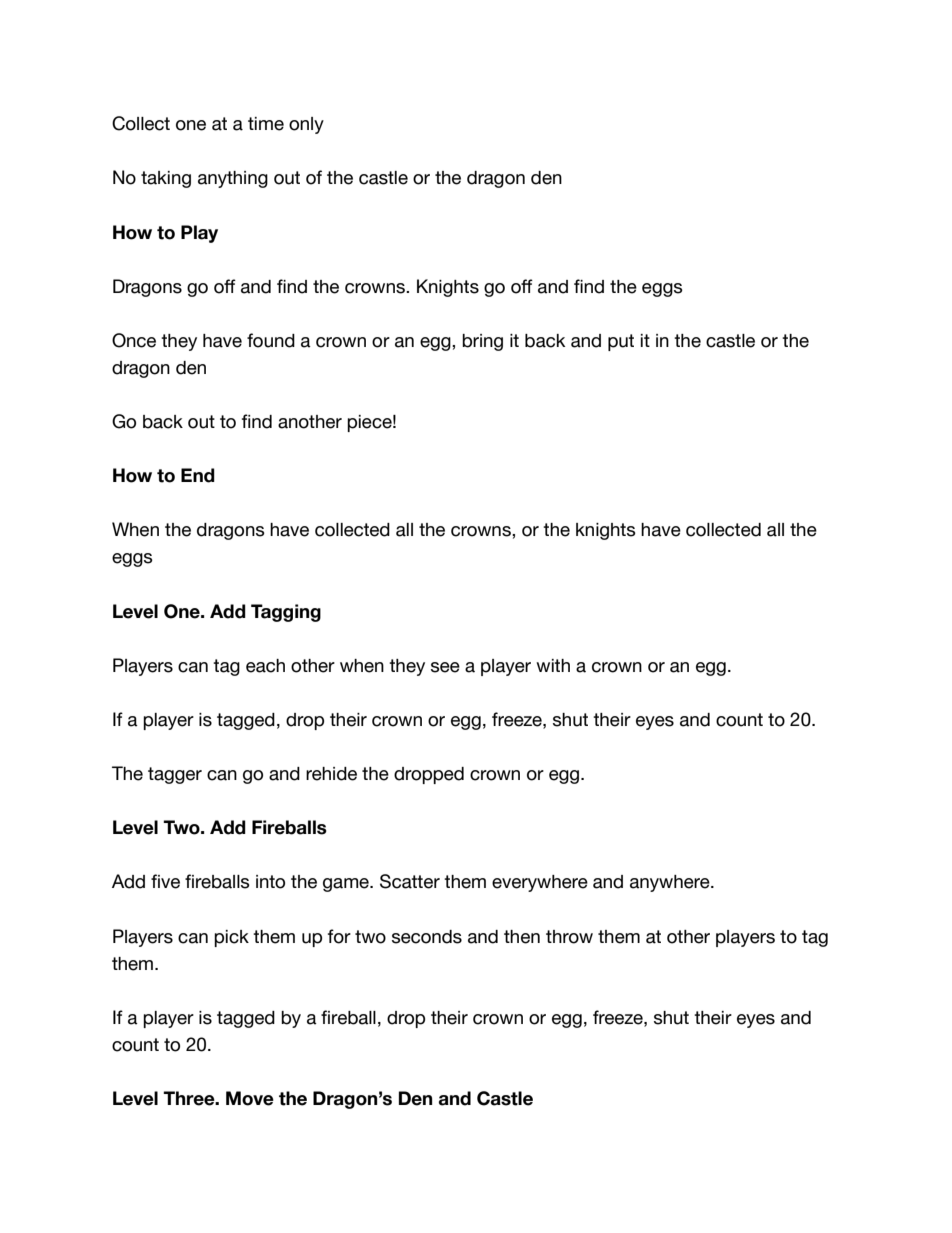 The height and width of the image is (1233, 952). I want to click on found, so click(271, 340).
